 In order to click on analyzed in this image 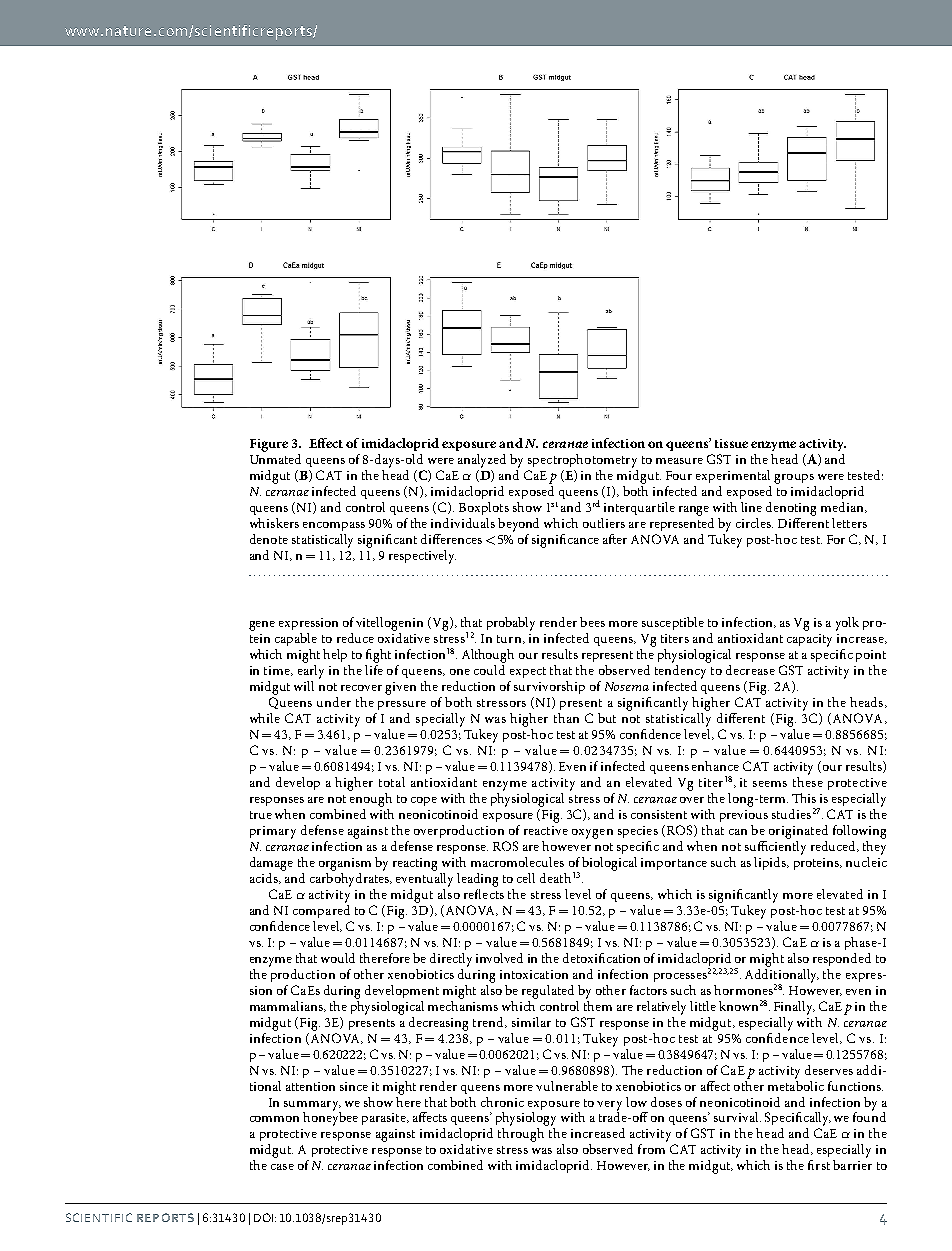, I will do `click(482, 461)`.
